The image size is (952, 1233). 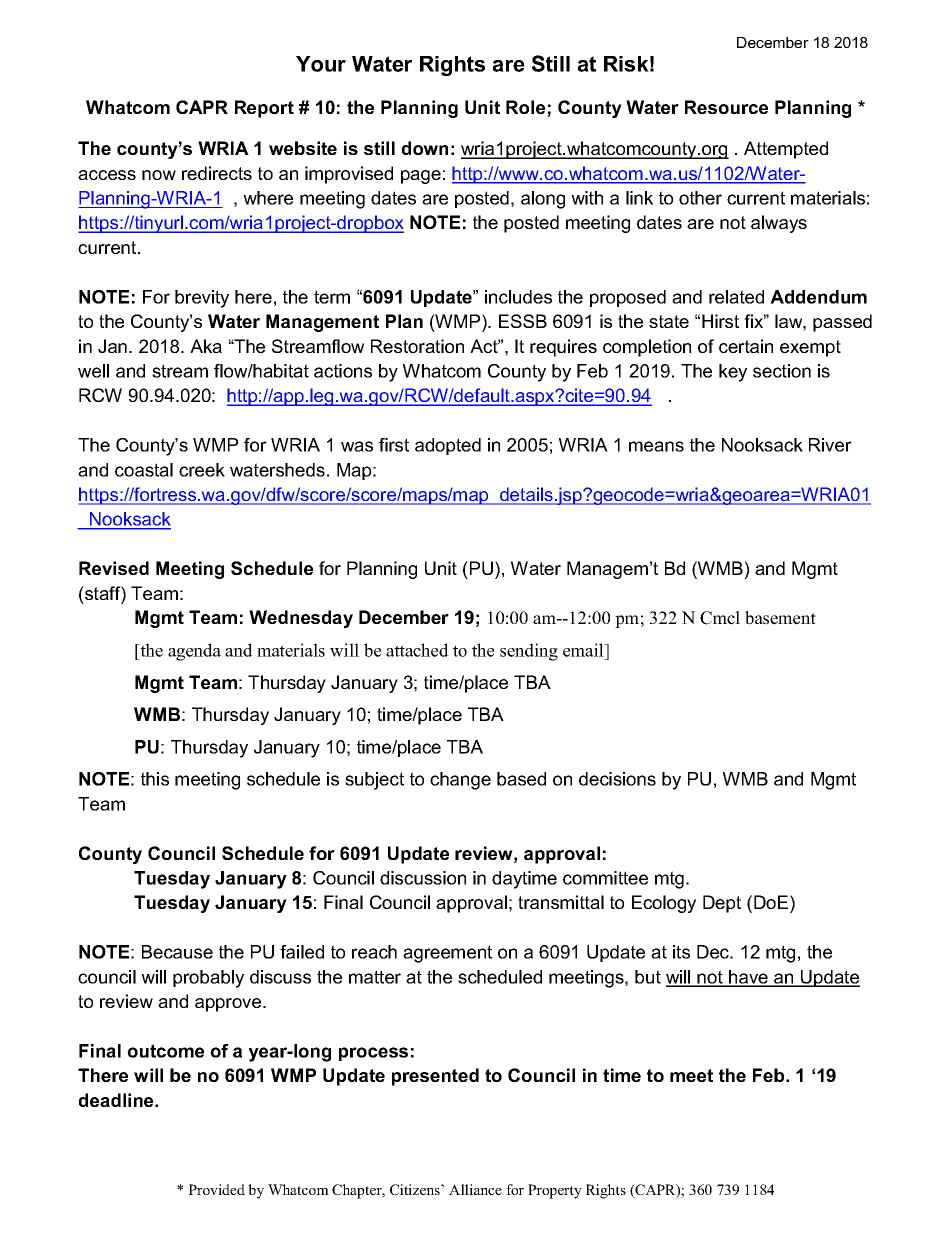 What do you see at coordinates (155, 779) in the screenshot?
I see `this` at bounding box center [155, 779].
